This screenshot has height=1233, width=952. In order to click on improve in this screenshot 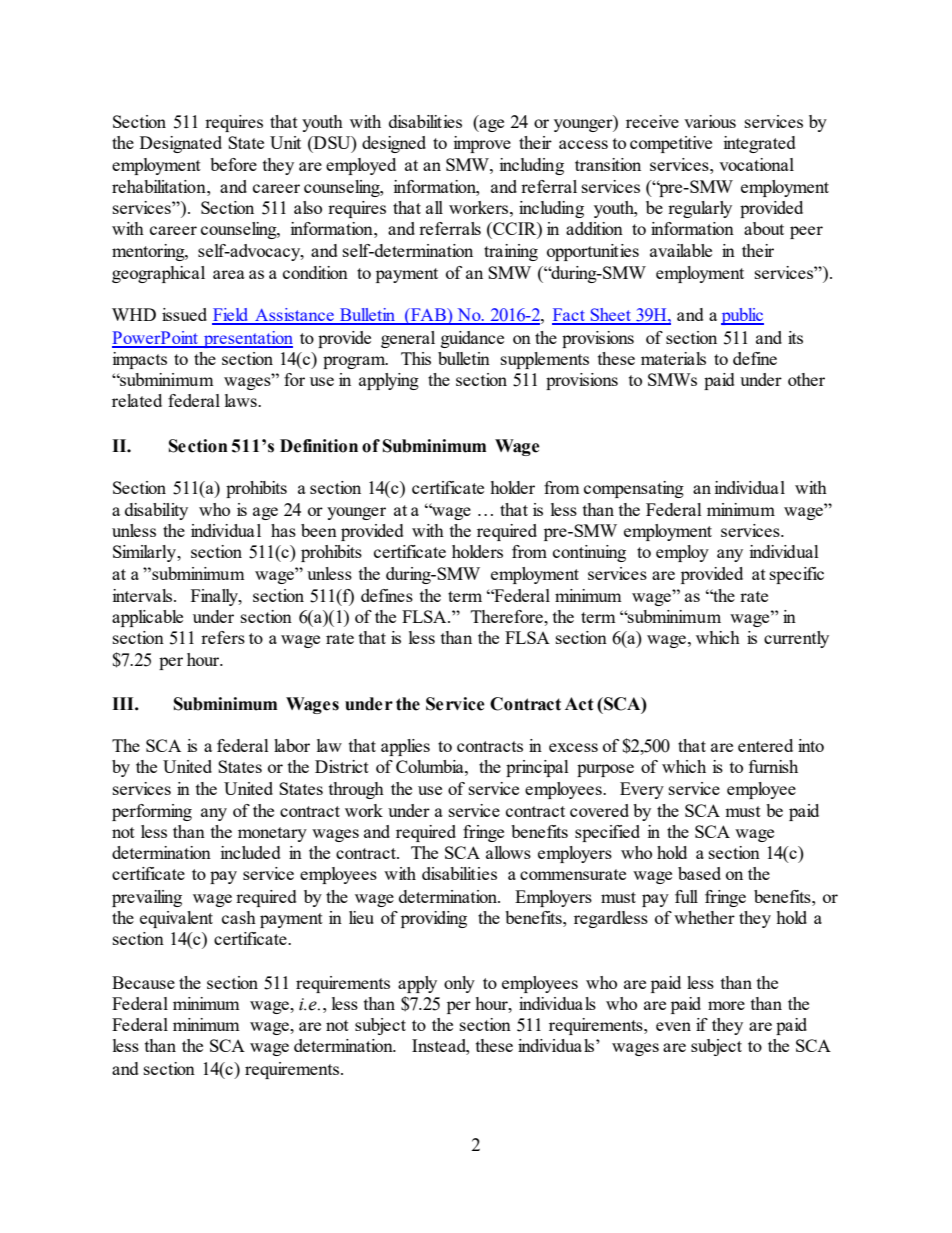, I will do `click(482, 144)`.
